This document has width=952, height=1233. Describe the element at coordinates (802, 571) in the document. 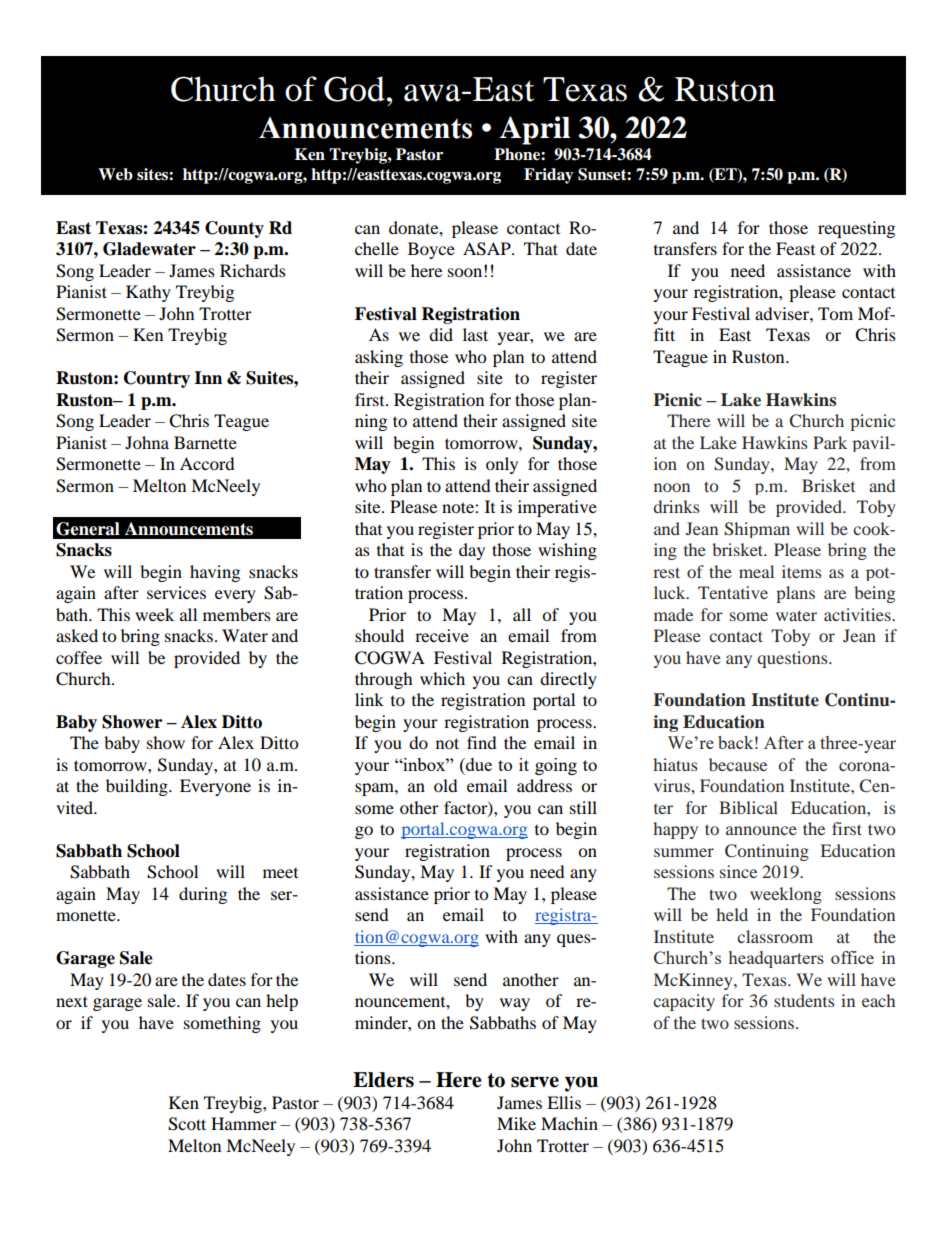

I see `items` at that location.
